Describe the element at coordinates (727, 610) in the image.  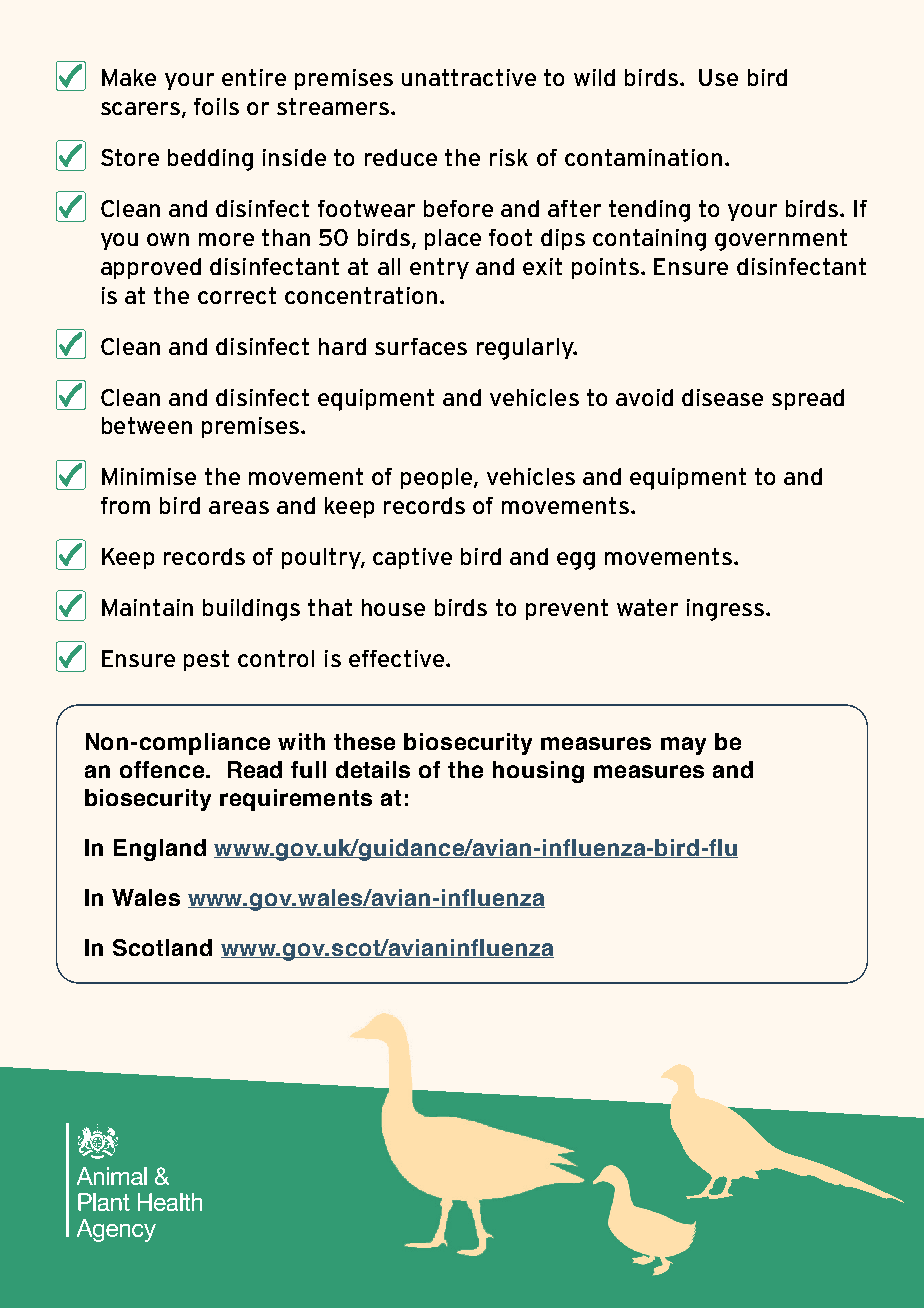
I see `ingress` at that location.
